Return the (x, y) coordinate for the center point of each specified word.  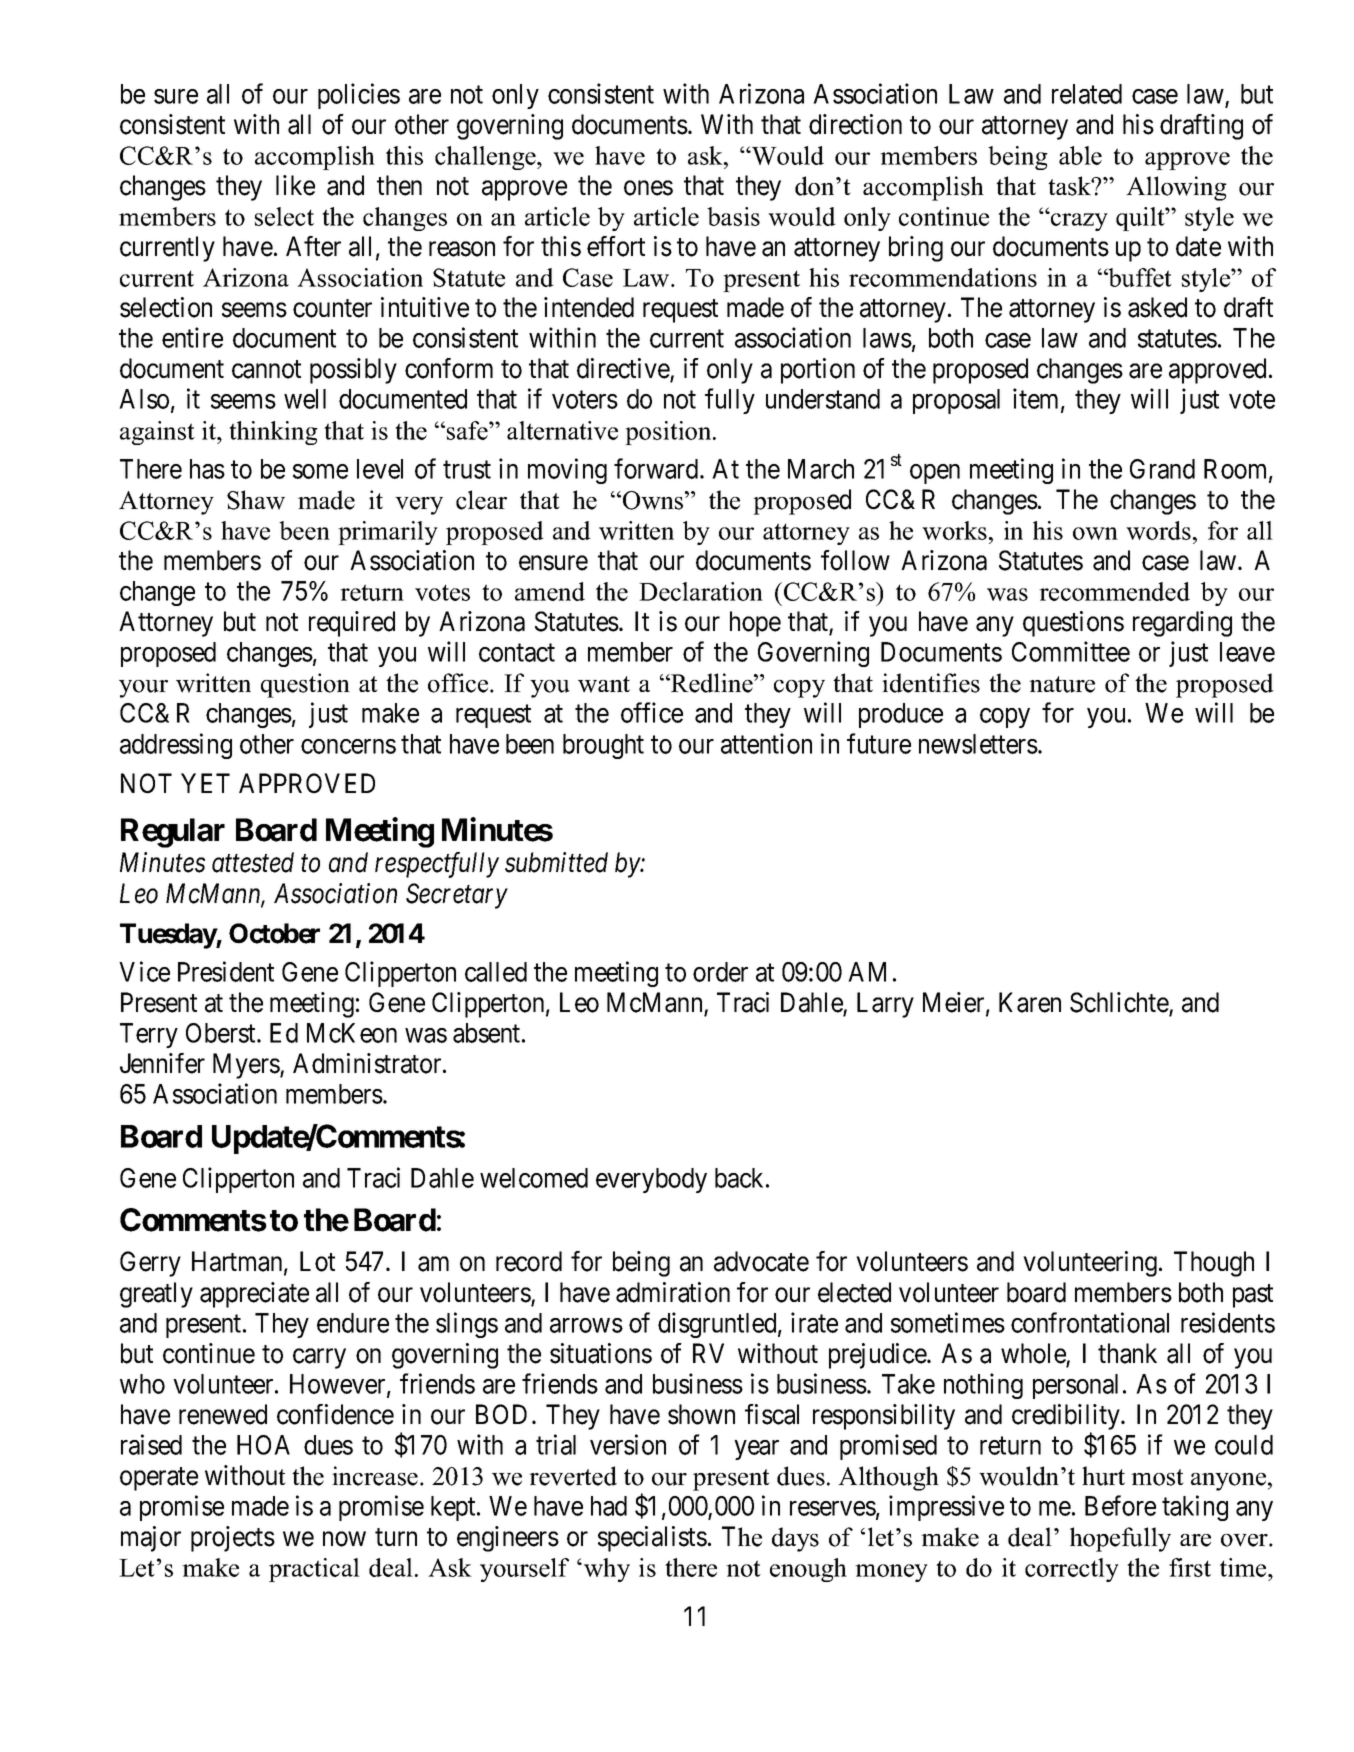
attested (253, 862)
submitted (556, 862)
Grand (1162, 469)
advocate (761, 1261)
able (1080, 155)
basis (733, 216)
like (295, 185)
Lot (317, 1261)
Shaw (256, 500)
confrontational (1090, 1322)
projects (233, 1539)
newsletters (978, 744)
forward (657, 468)
